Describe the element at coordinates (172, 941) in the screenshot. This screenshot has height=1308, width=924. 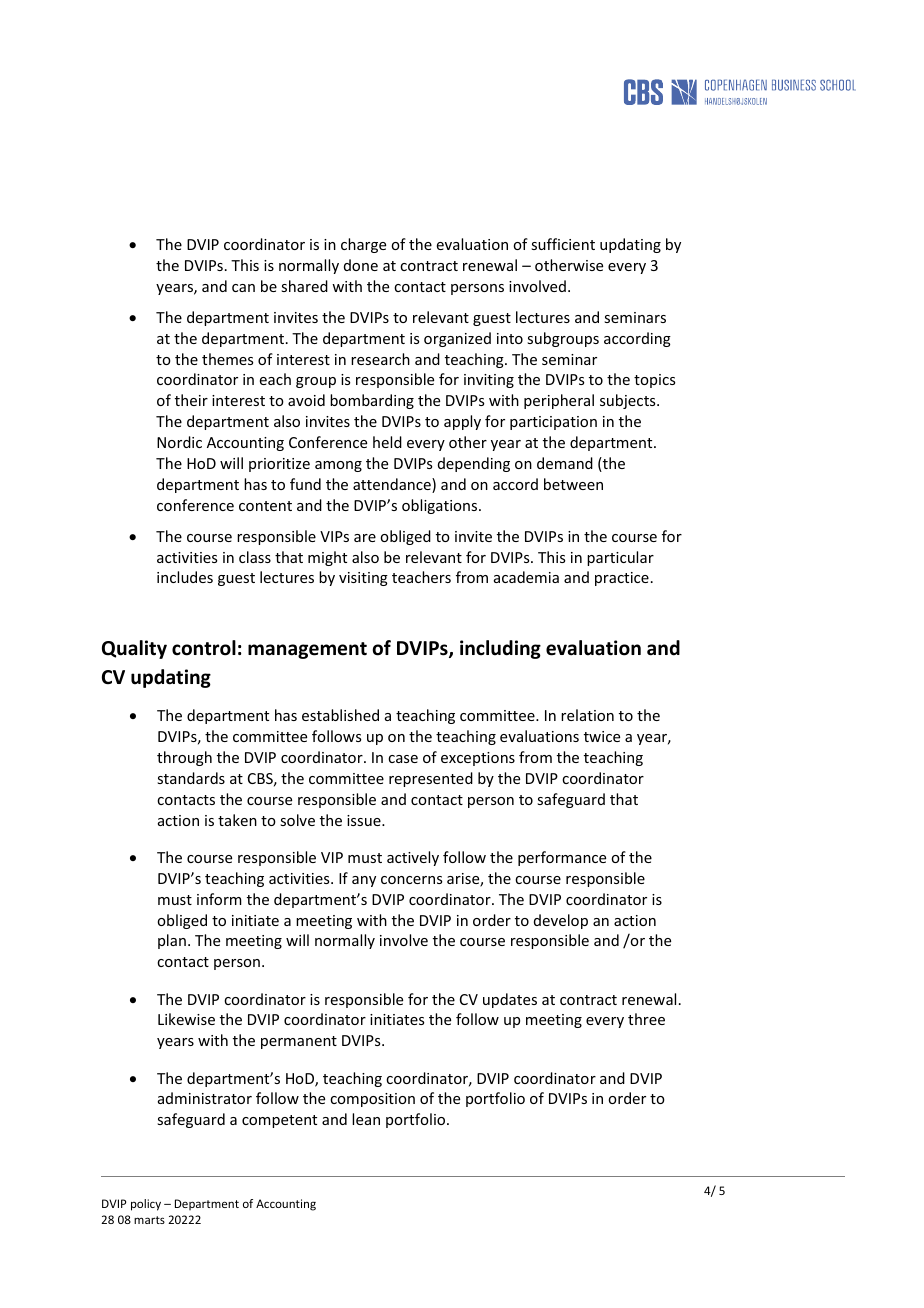
I see `plan` at that location.
